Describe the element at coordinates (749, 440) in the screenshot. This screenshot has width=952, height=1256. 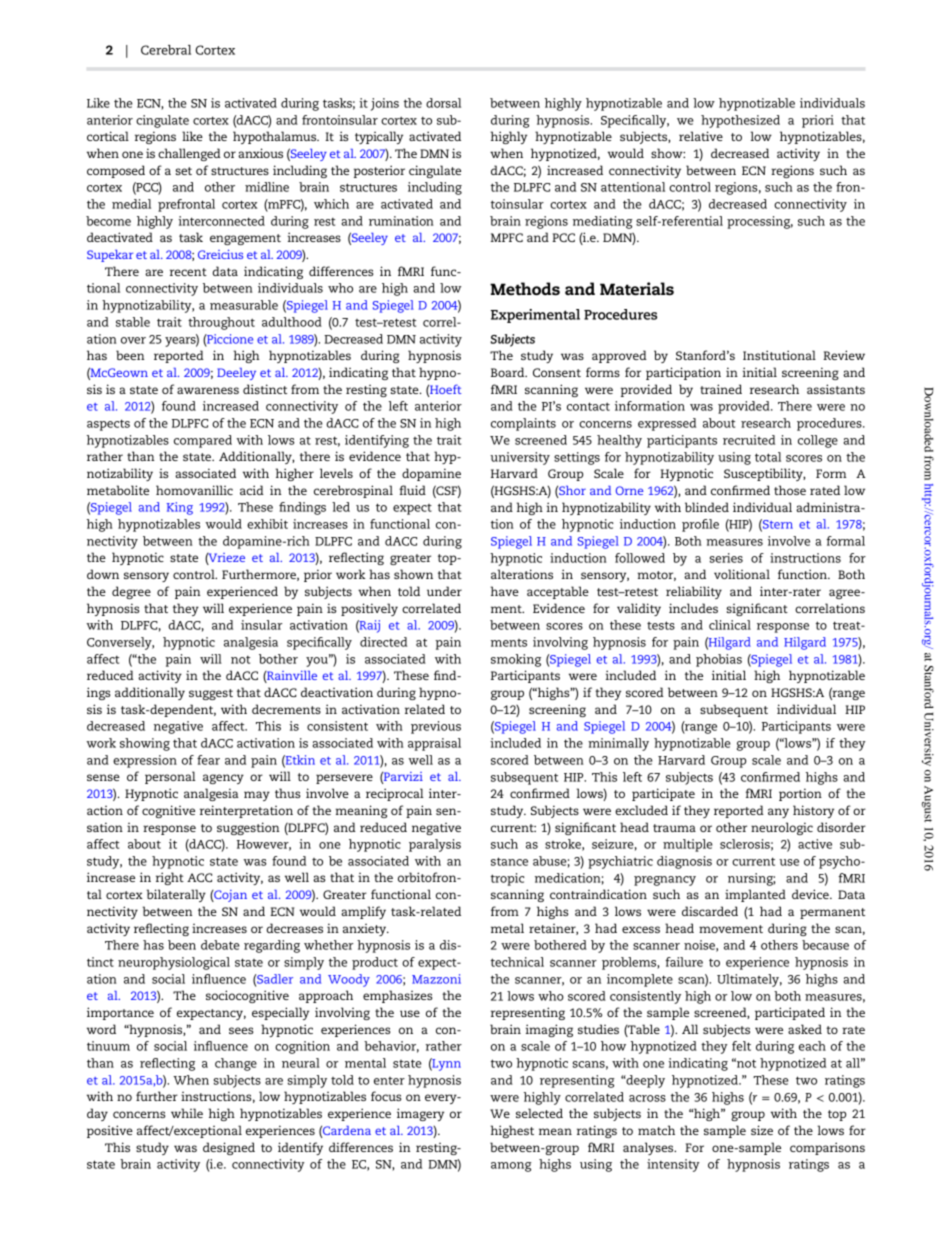
I see `recruited` at that location.
